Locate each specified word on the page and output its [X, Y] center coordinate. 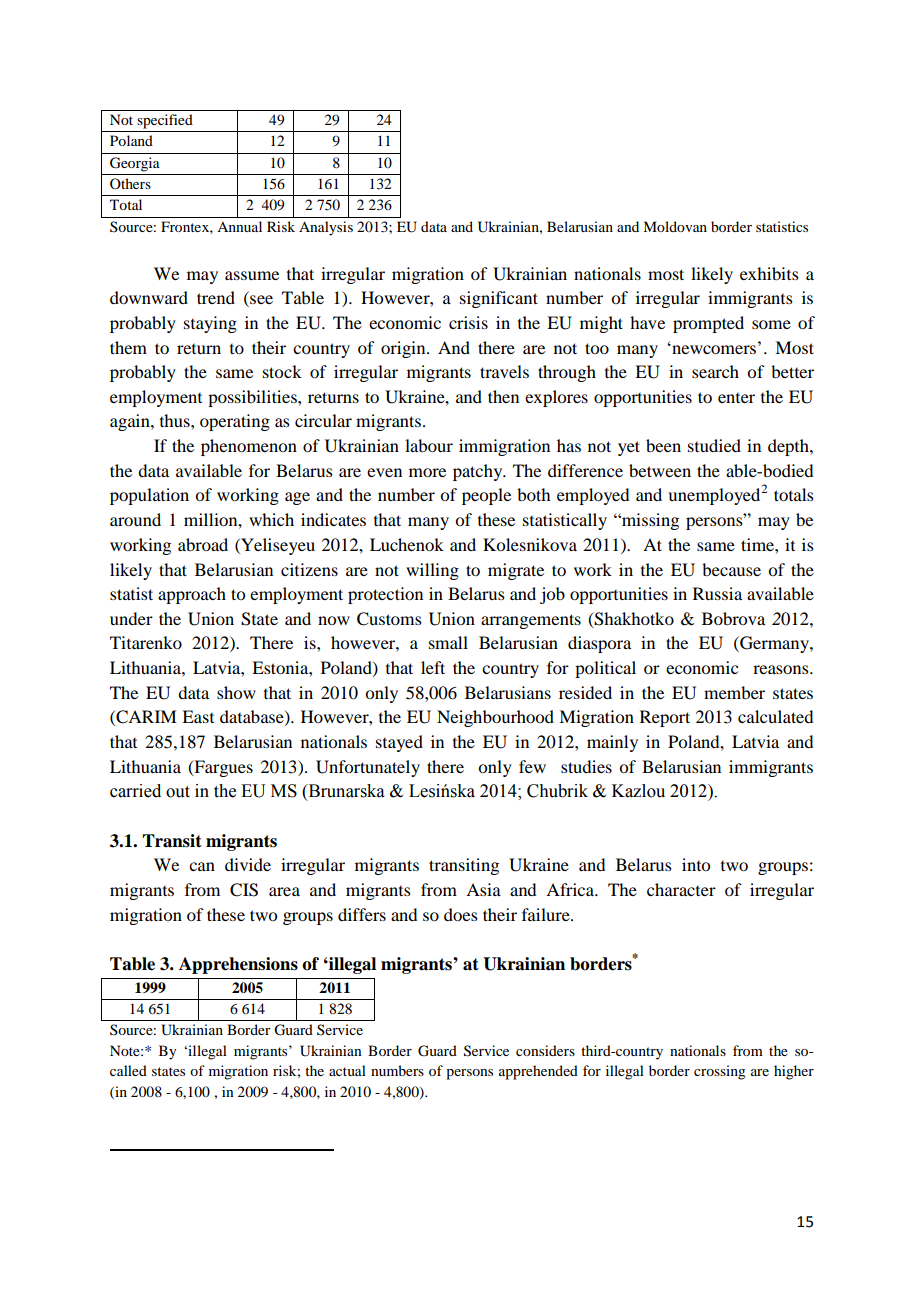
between [660, 470]
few [532, 766]
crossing [720, 1072]
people [486, 496]
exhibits [769, 273]
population [149, 496]
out [178, 792]
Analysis [326, 228]
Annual [239, 226]
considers [545, 1050]
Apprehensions [238, 965]
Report [665, 718]
